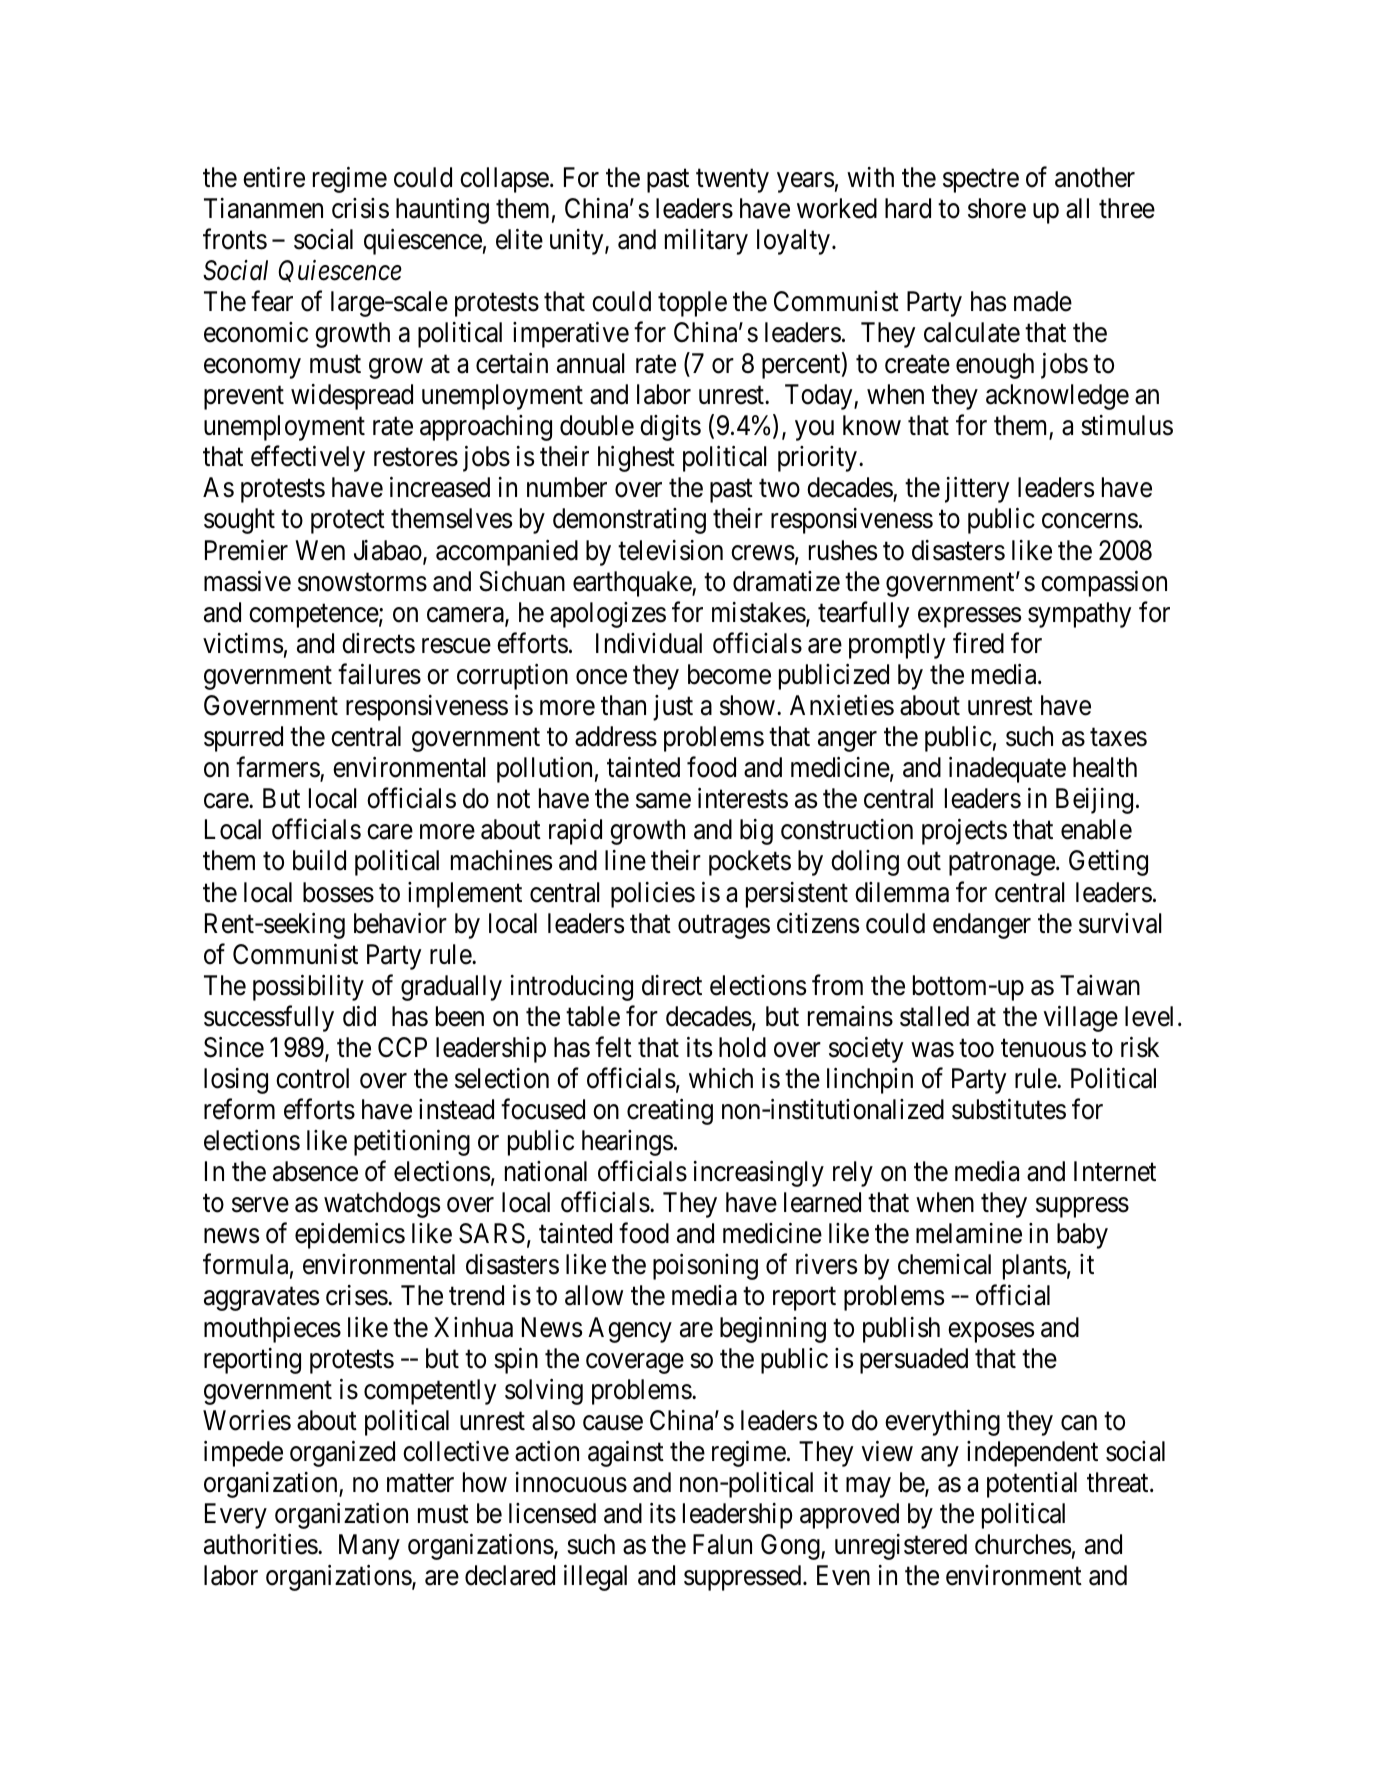 The height and width of the document is (1784, 1379). Describe the element at coordinates (379, 674) in the document. I see `failures` at that location.
